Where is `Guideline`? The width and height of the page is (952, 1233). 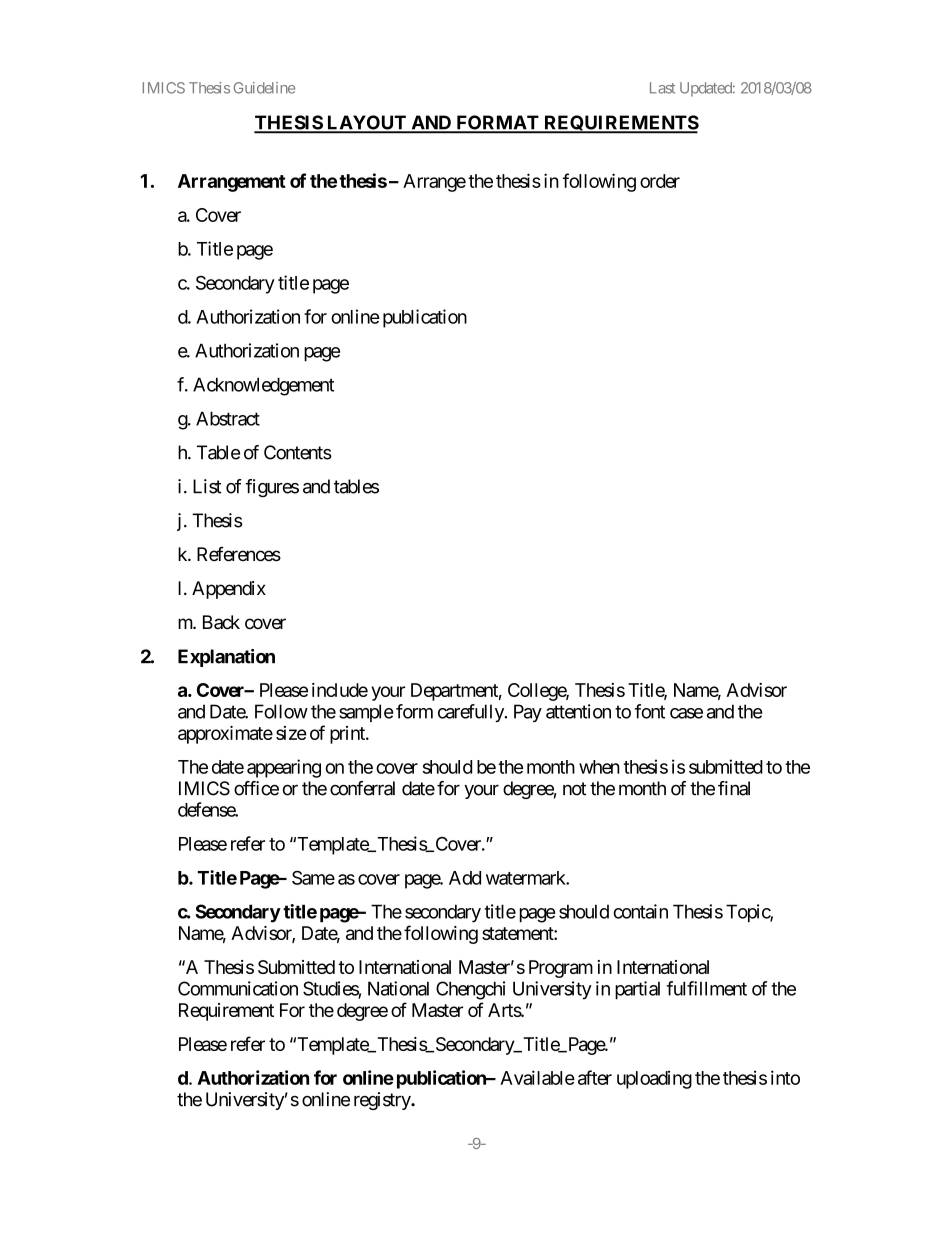 Guideline is located at coordinates (264, 88).
